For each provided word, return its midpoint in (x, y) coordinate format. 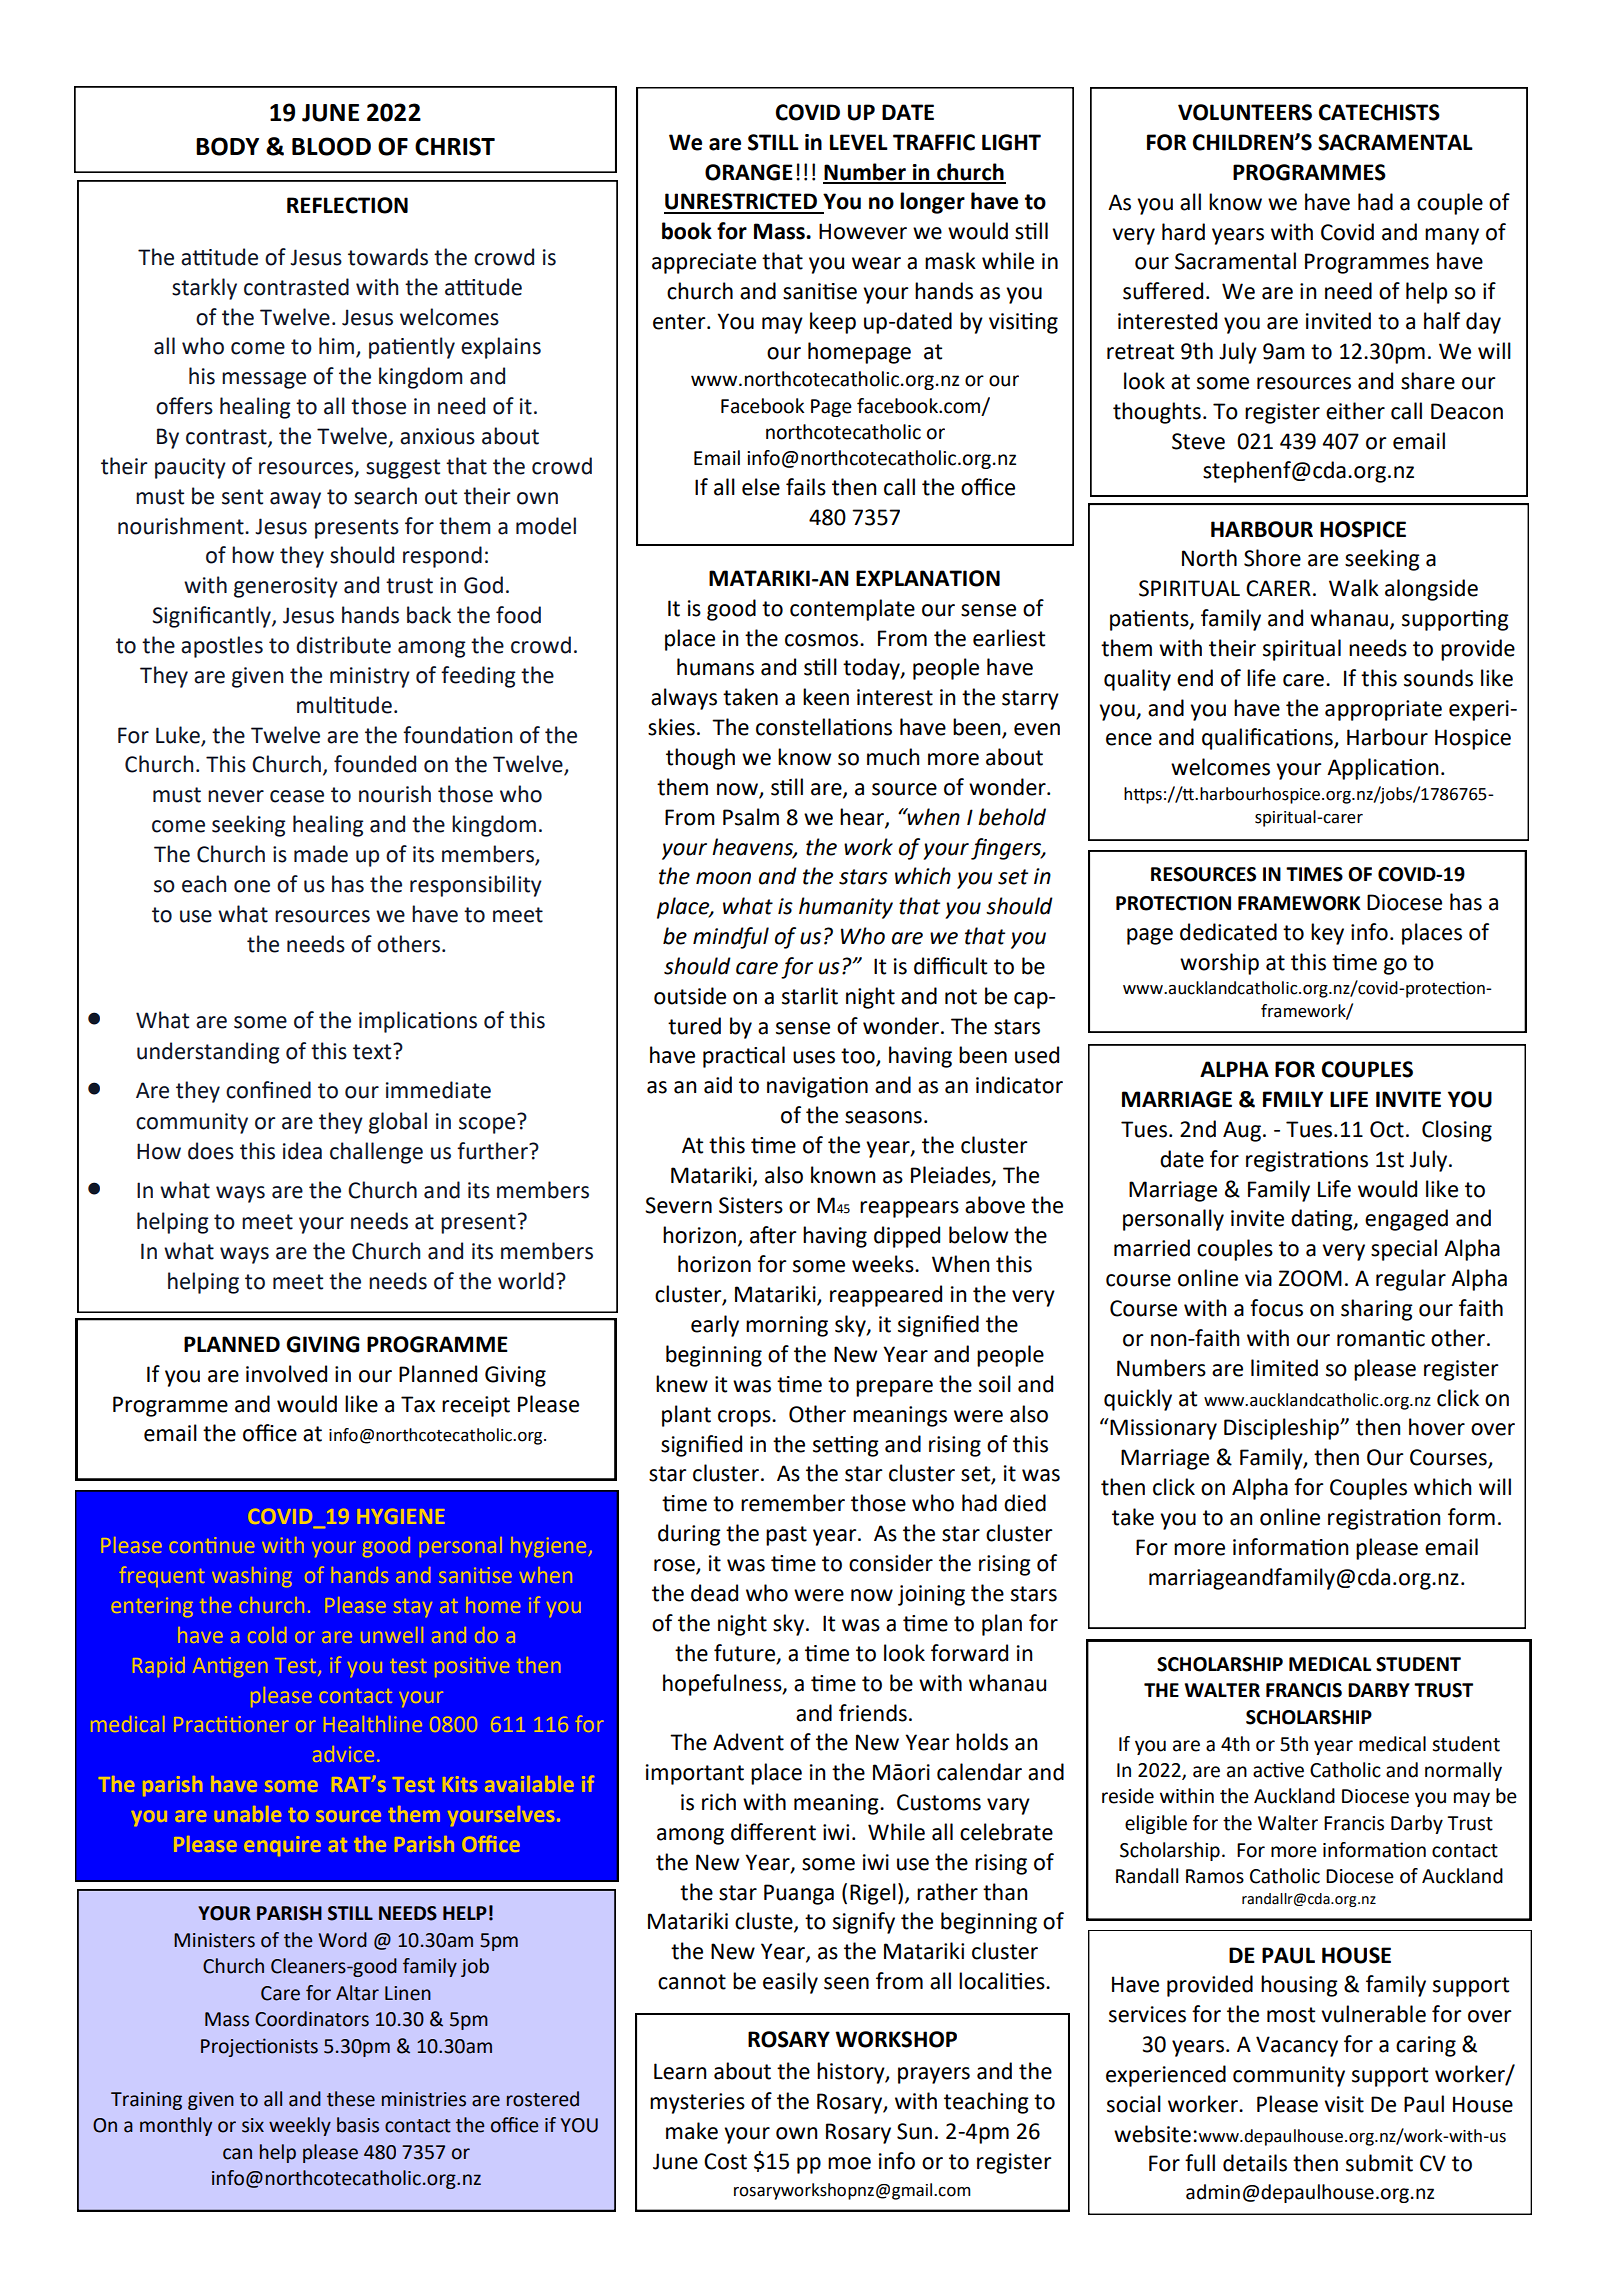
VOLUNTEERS (1245, 112)
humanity (846, 908)
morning (787, 1326)
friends (873, 1713)
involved (286, 1374)
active (1278, 1770)
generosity (286, 587)
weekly (300, 2126)
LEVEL (859, 142)
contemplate (852, 610)
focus (1276, 1308)
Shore (1272, 558)
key (1327, 934)
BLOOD (331, 146)
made (321, 854)
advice (343, 1754)
